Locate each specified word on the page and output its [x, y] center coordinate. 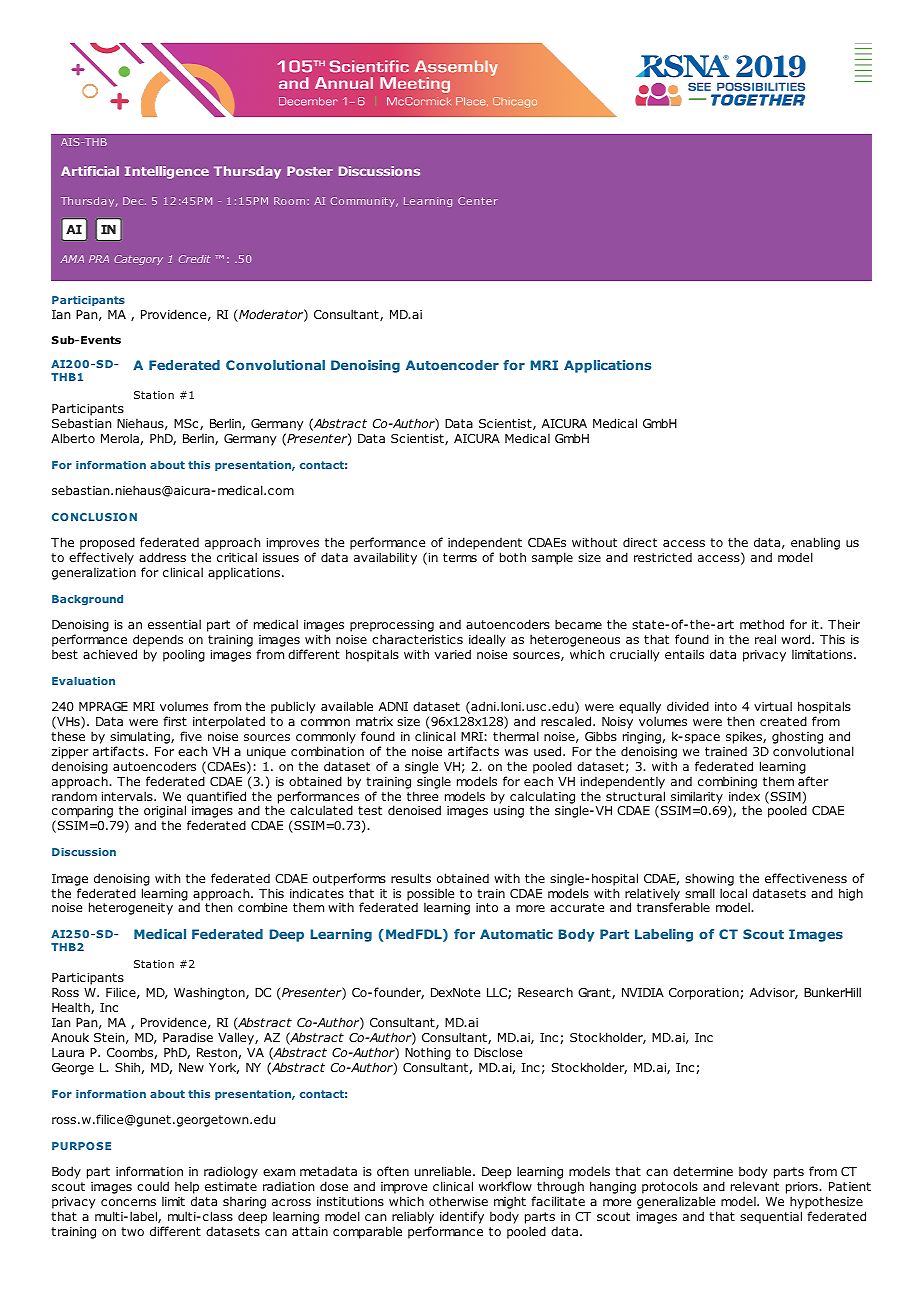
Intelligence [167, 172]
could [153, 1186]
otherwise [458, 1201]
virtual [773, 706]
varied [453, 654]
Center [478, 201]
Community [364, 202]
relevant [755, 1186]
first [175, 721]
